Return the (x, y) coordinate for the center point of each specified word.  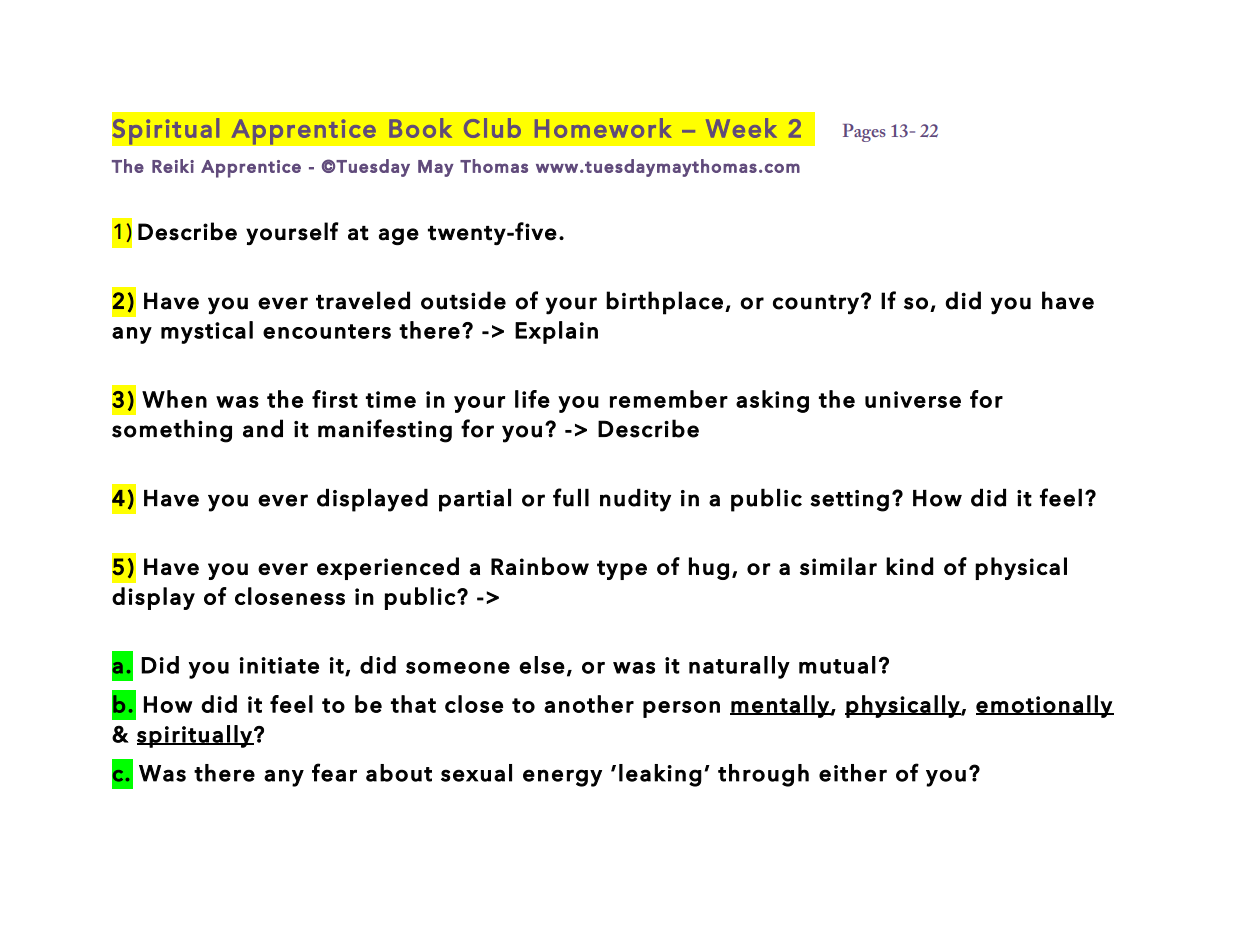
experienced (388, 568)
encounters (327, 331)
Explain (556, 332)
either (853, 773)
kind (909, 566)
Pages (864, 133)
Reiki (173, 166)
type (622, 570)
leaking (660, 775)
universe (913, 399)
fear (334, 772)
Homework (603, 128)
